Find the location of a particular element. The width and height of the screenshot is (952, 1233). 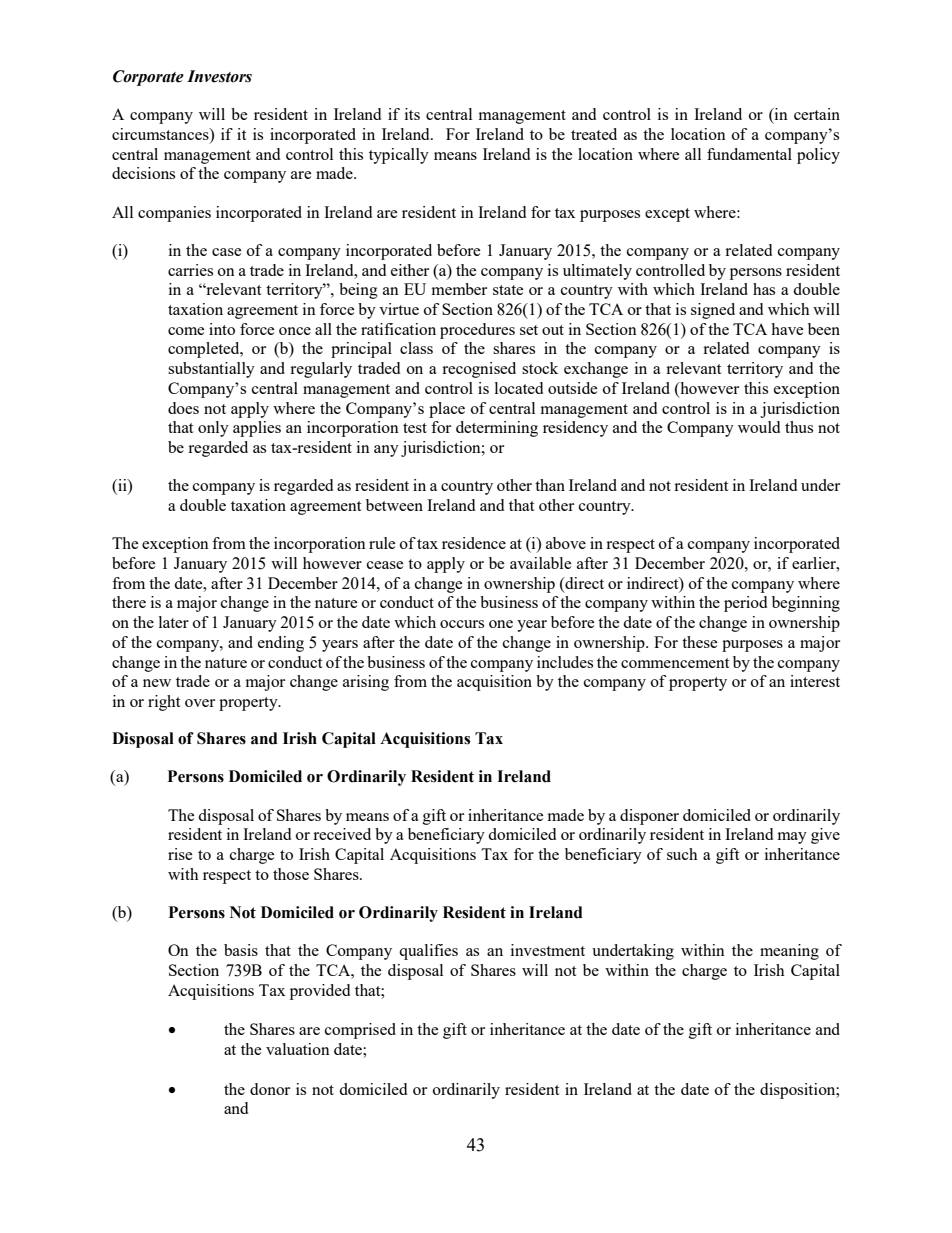

Investors is located at coordinates (219, 76).
